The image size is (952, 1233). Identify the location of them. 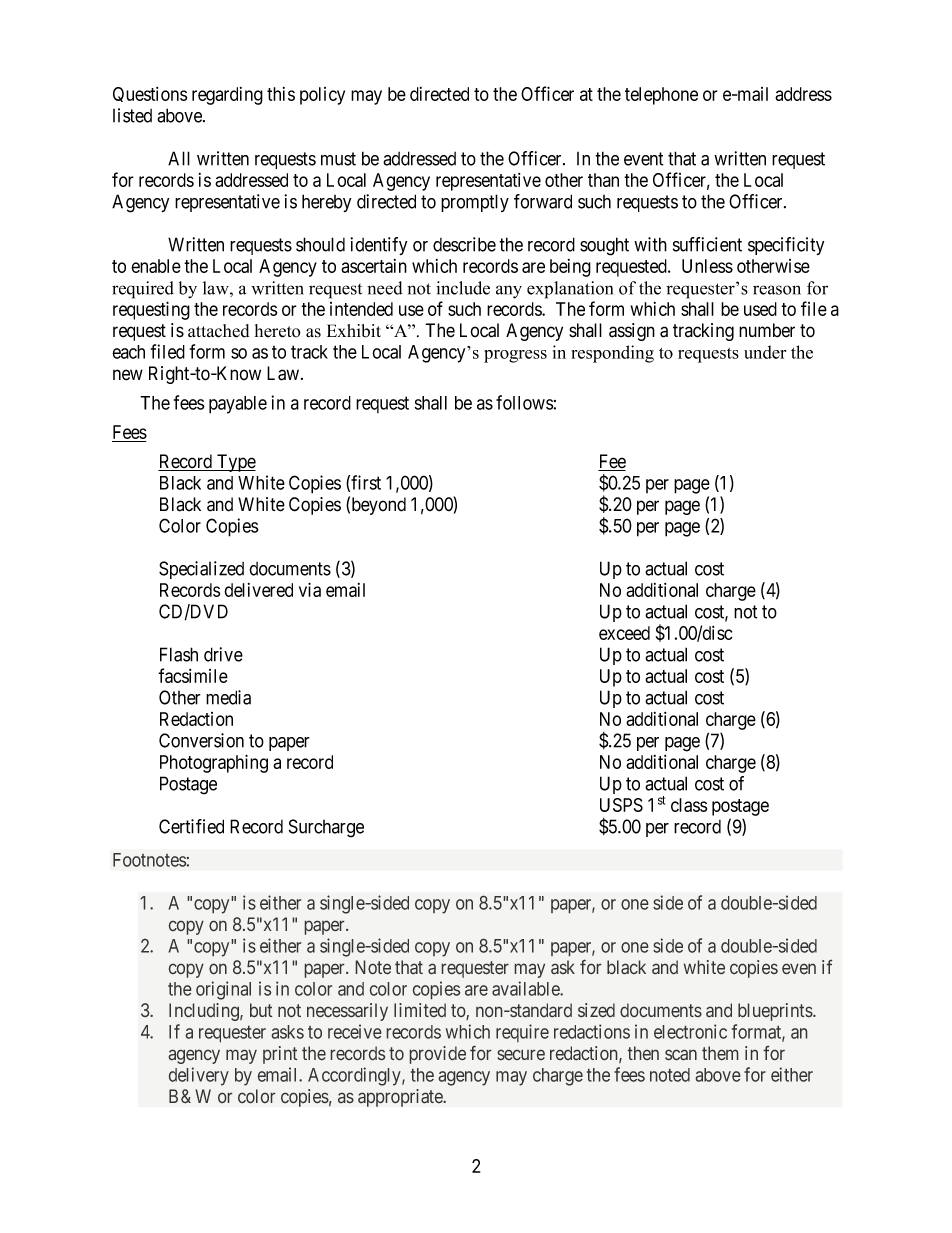
(720, 1053).
